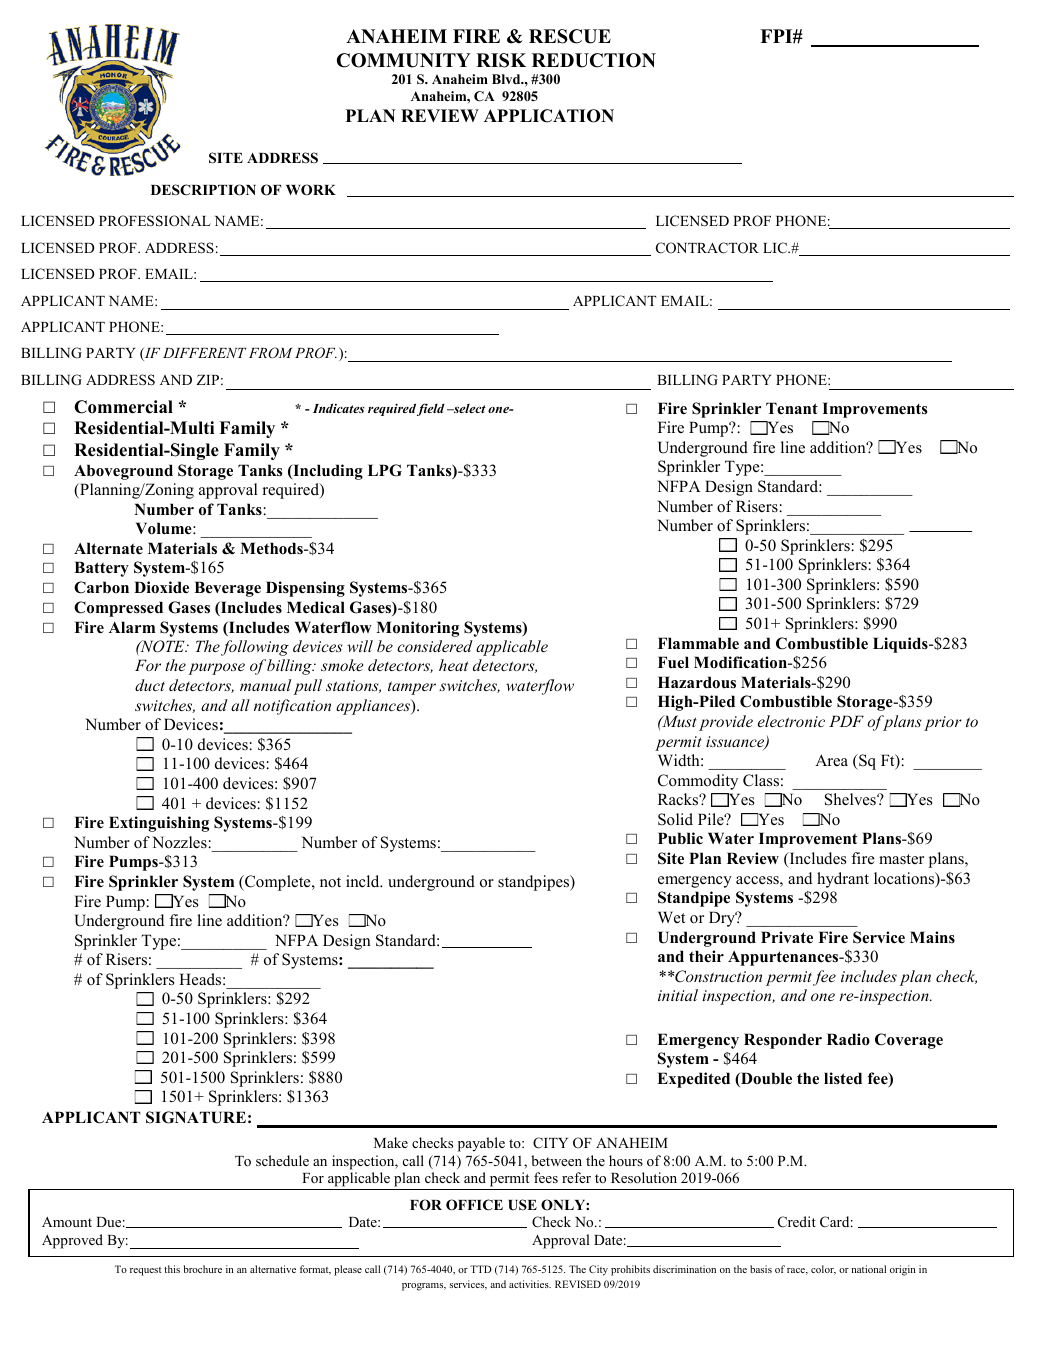 This screenshot has width=1042, height=1349. I want to click on DESCRIPTION, so click(203, 190).
